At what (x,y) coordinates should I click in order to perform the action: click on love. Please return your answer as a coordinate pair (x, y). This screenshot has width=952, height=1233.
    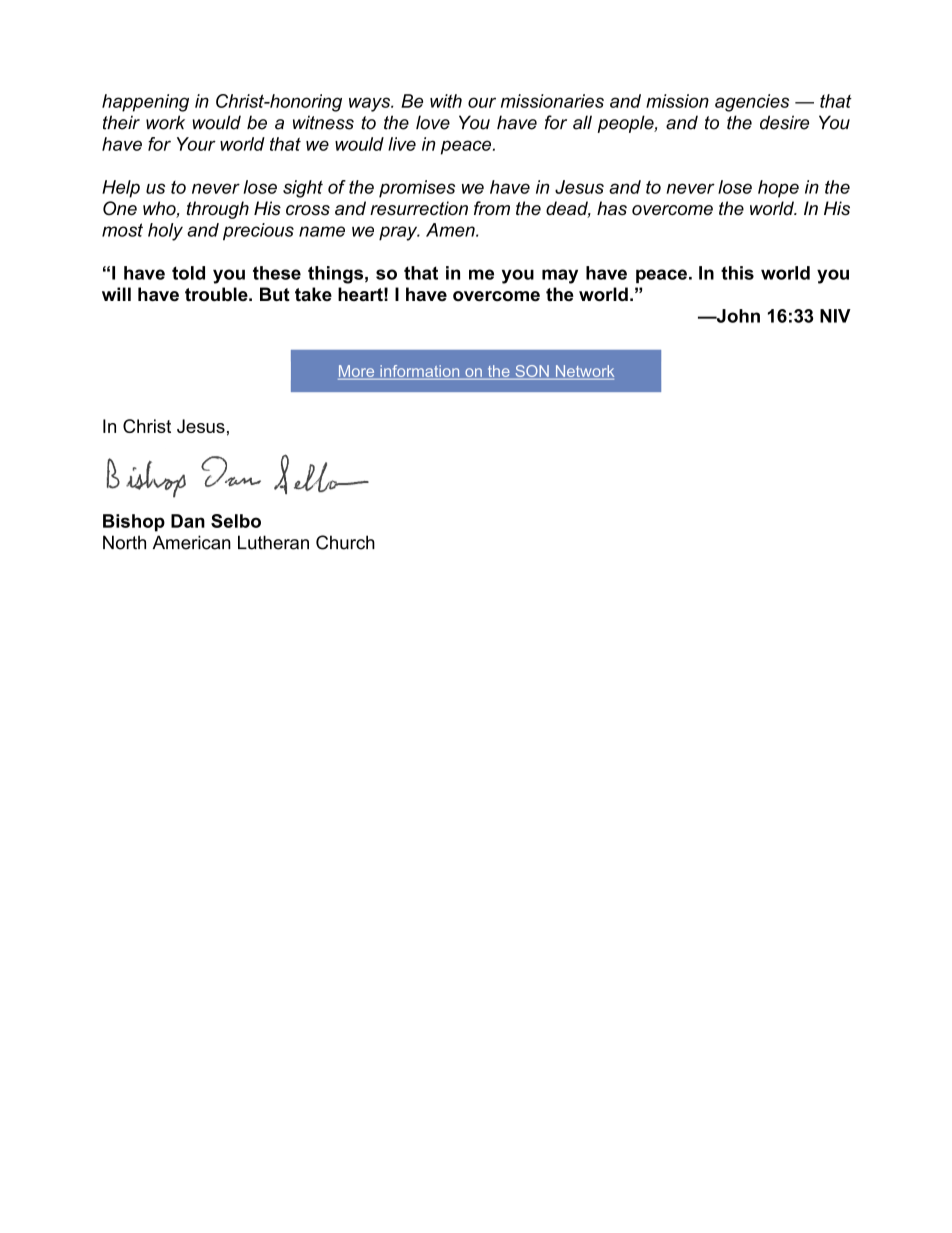
    Looking at the image, I should click on (433, 122).
